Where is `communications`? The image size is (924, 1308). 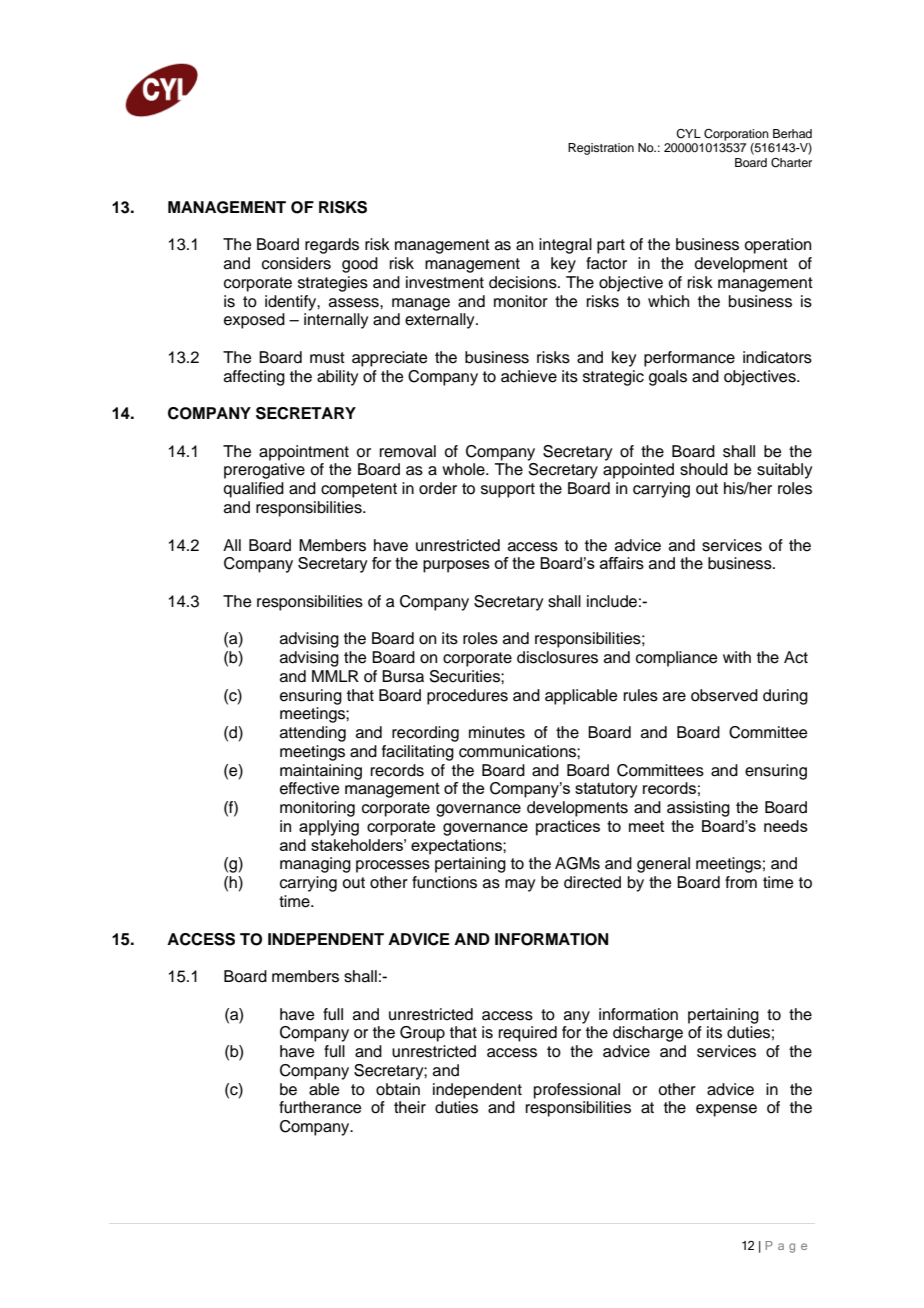 communications is located at coordinates (518, 751).
